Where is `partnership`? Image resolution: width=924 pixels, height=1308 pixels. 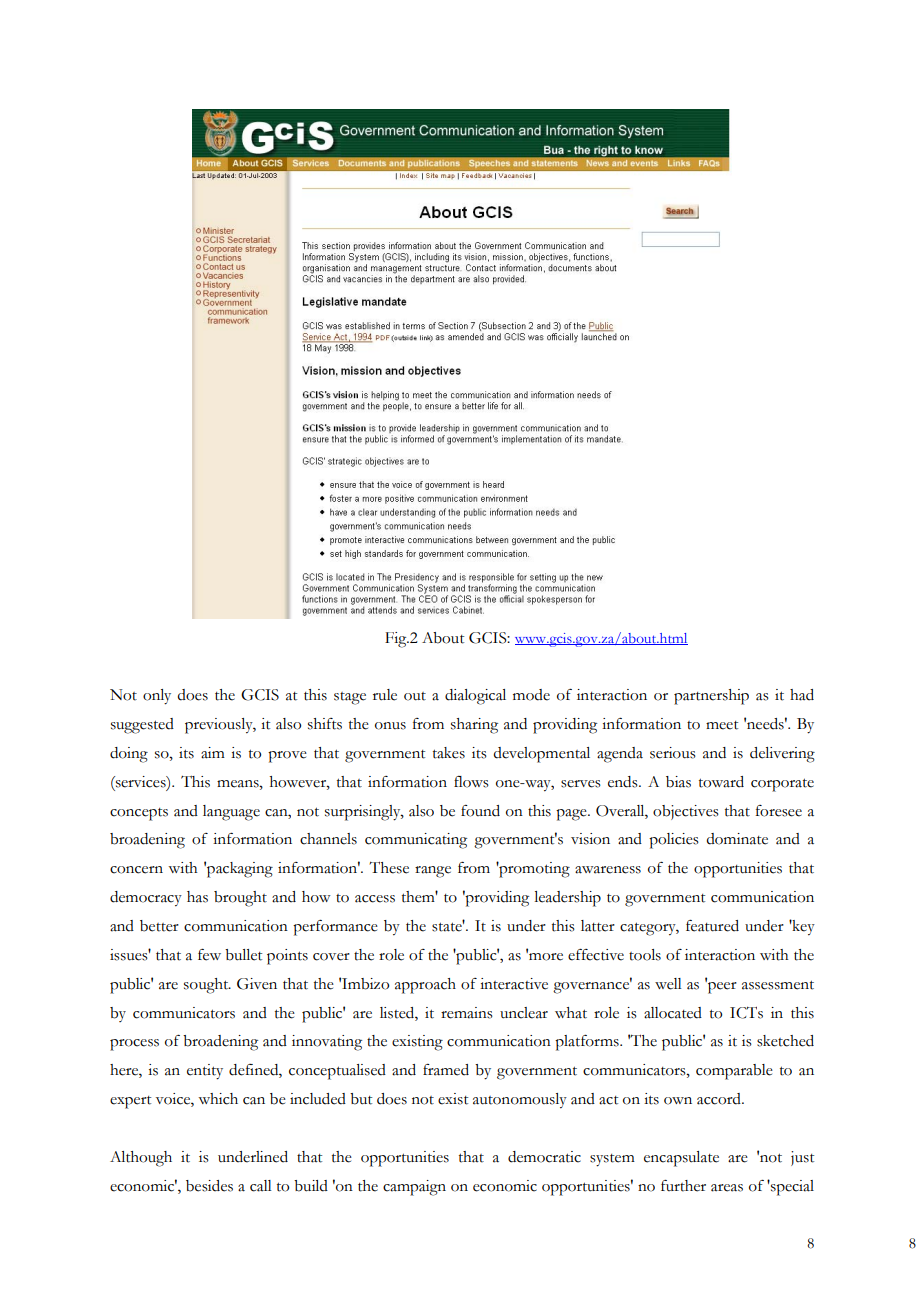 partnership is located at coordinates (711, 697).
